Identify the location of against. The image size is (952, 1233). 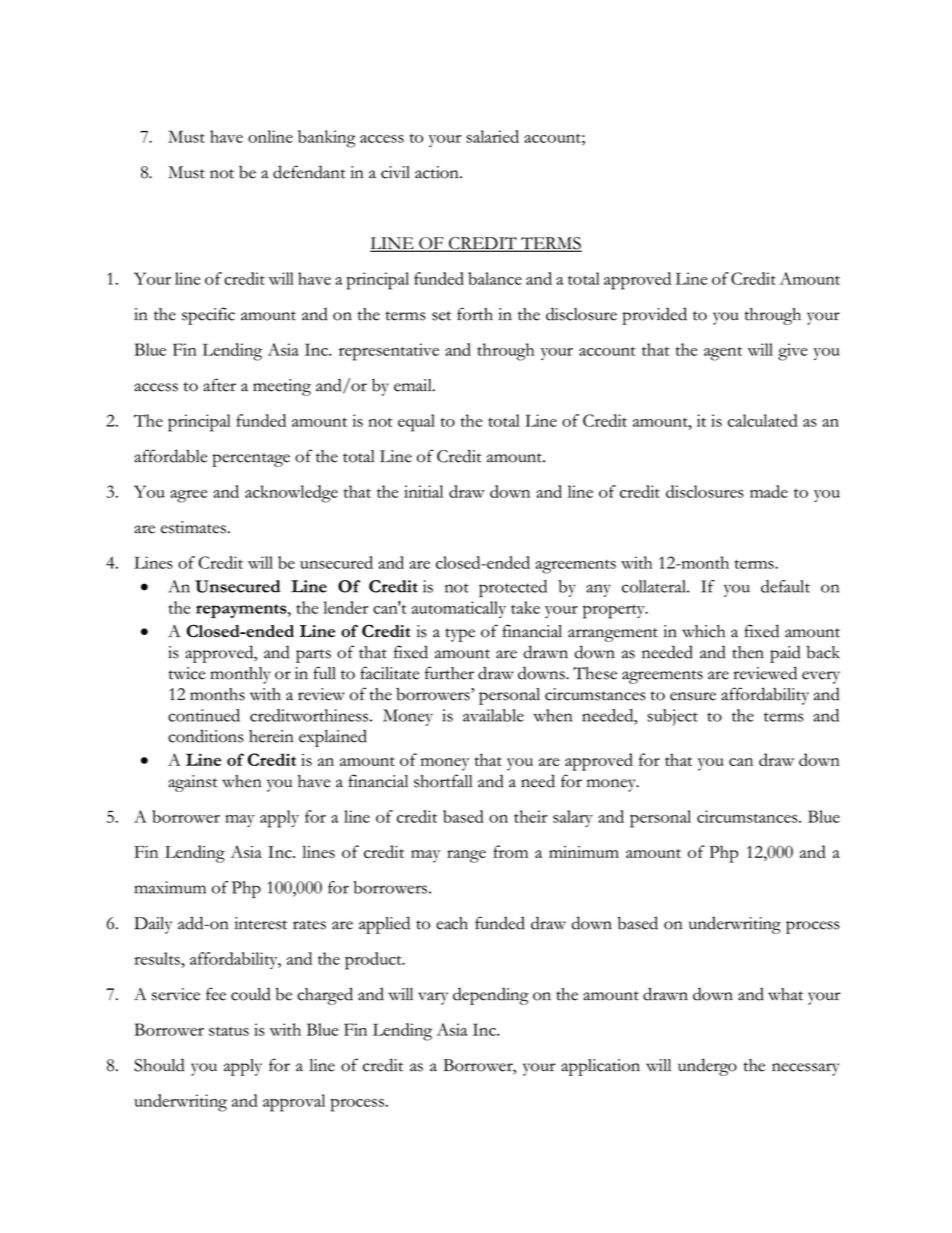
(193, 783).
